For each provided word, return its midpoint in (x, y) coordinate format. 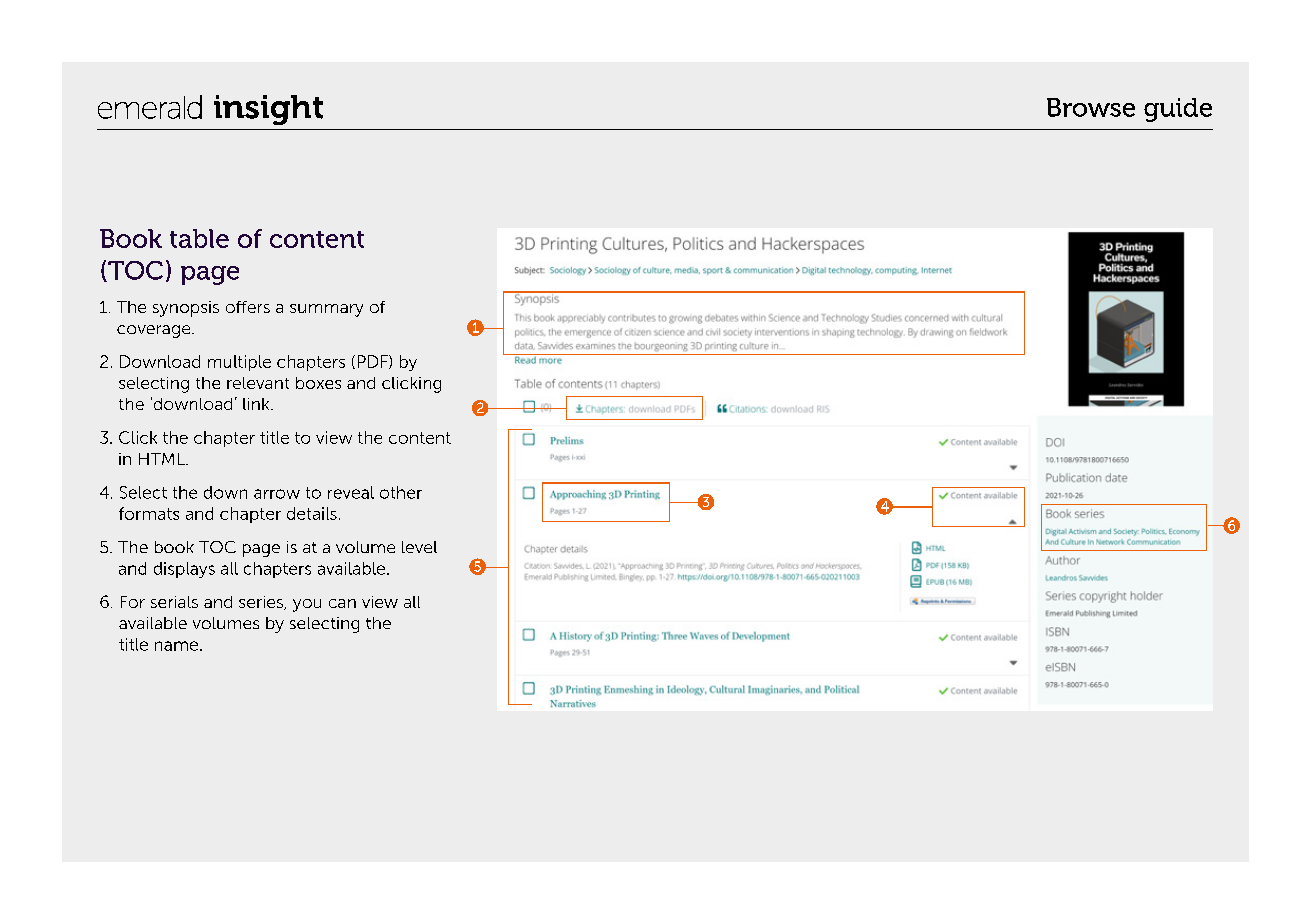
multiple (239, 363)
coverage (155, 331)
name (176, 646)
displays (184, 570)
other (401, 492)
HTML (163, 459)
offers (248, 307)
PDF (374, 362)
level (419, 547)
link (257, 404)
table (199, 238)
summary (326, 310)
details (312, 513)
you (307, 605)
